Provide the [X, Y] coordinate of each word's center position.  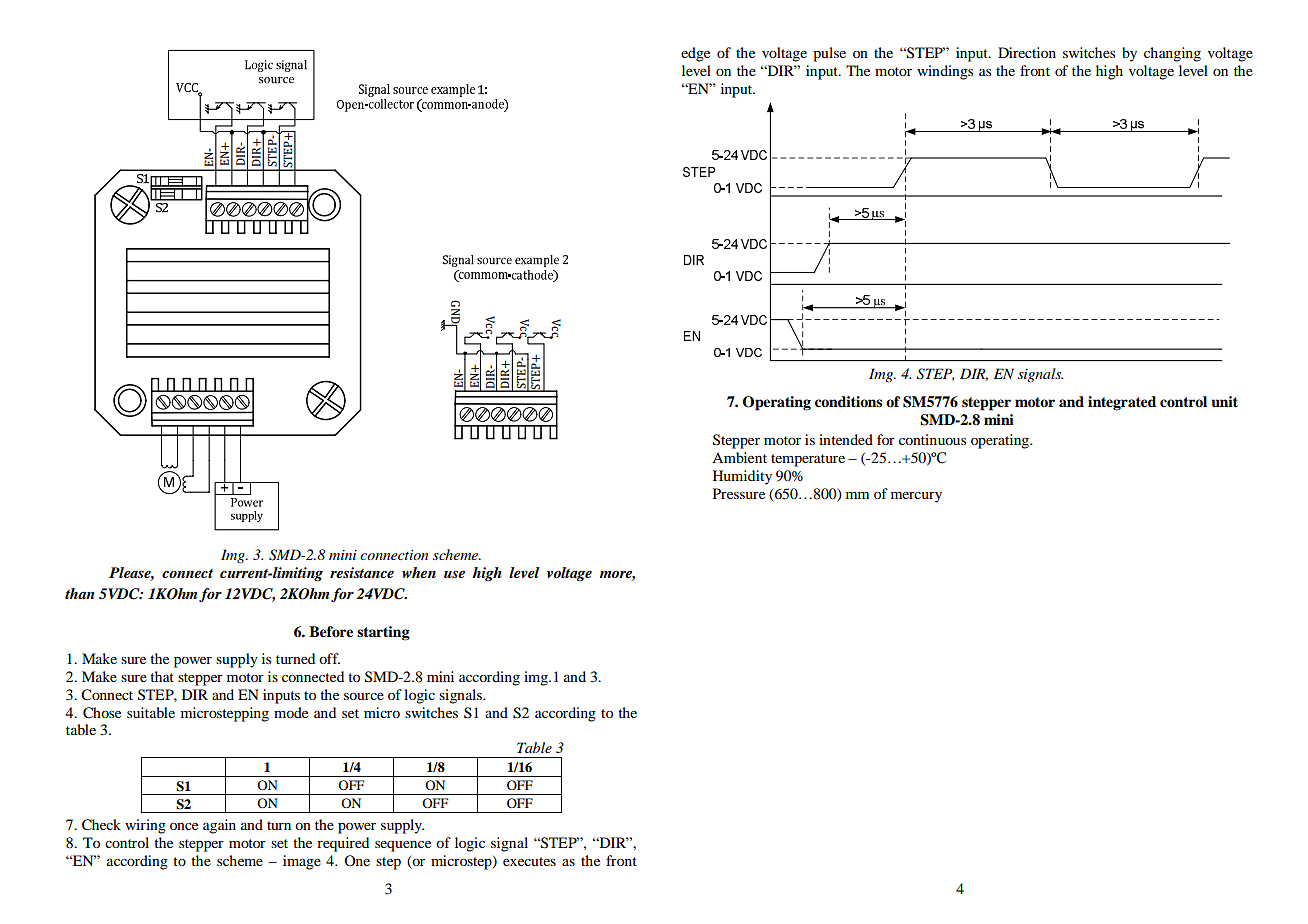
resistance [362, 572]
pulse [829, 54]
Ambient [739, 457]
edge [695, 54]
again [219, 826]
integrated [1122, 403]
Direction [1027, 52]
